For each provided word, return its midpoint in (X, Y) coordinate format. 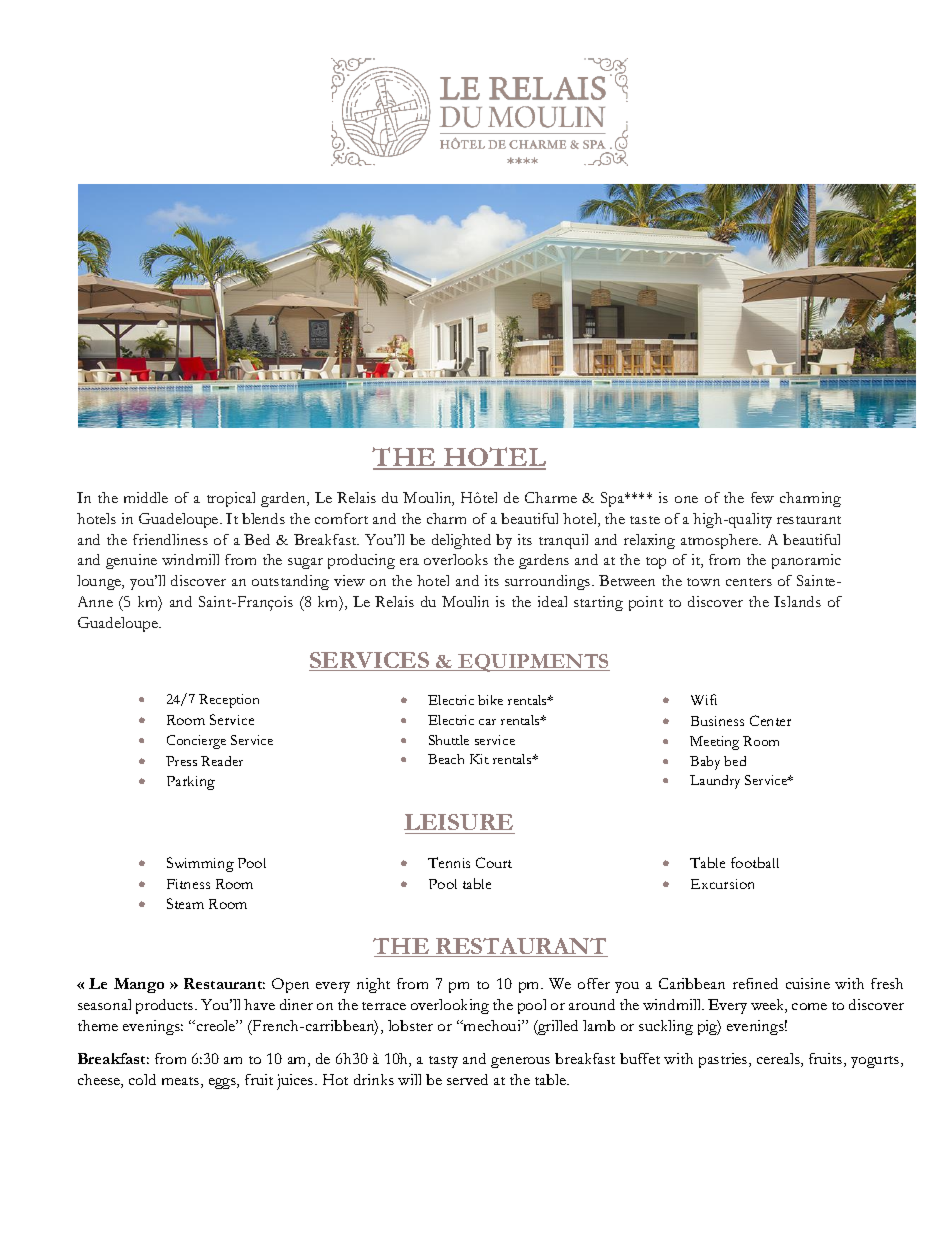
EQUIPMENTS (533, 663)
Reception (229, 701)
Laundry (715, 782)
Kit (479, 759)
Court (494, 862)
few (762, 497)
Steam (185, 903)
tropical (231, 499)
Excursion (722, 884)
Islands (797, 601)
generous (520, 1062)
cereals (779, 1060)
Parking (191, 783)
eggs (223, 1083)
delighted (461, 541)
